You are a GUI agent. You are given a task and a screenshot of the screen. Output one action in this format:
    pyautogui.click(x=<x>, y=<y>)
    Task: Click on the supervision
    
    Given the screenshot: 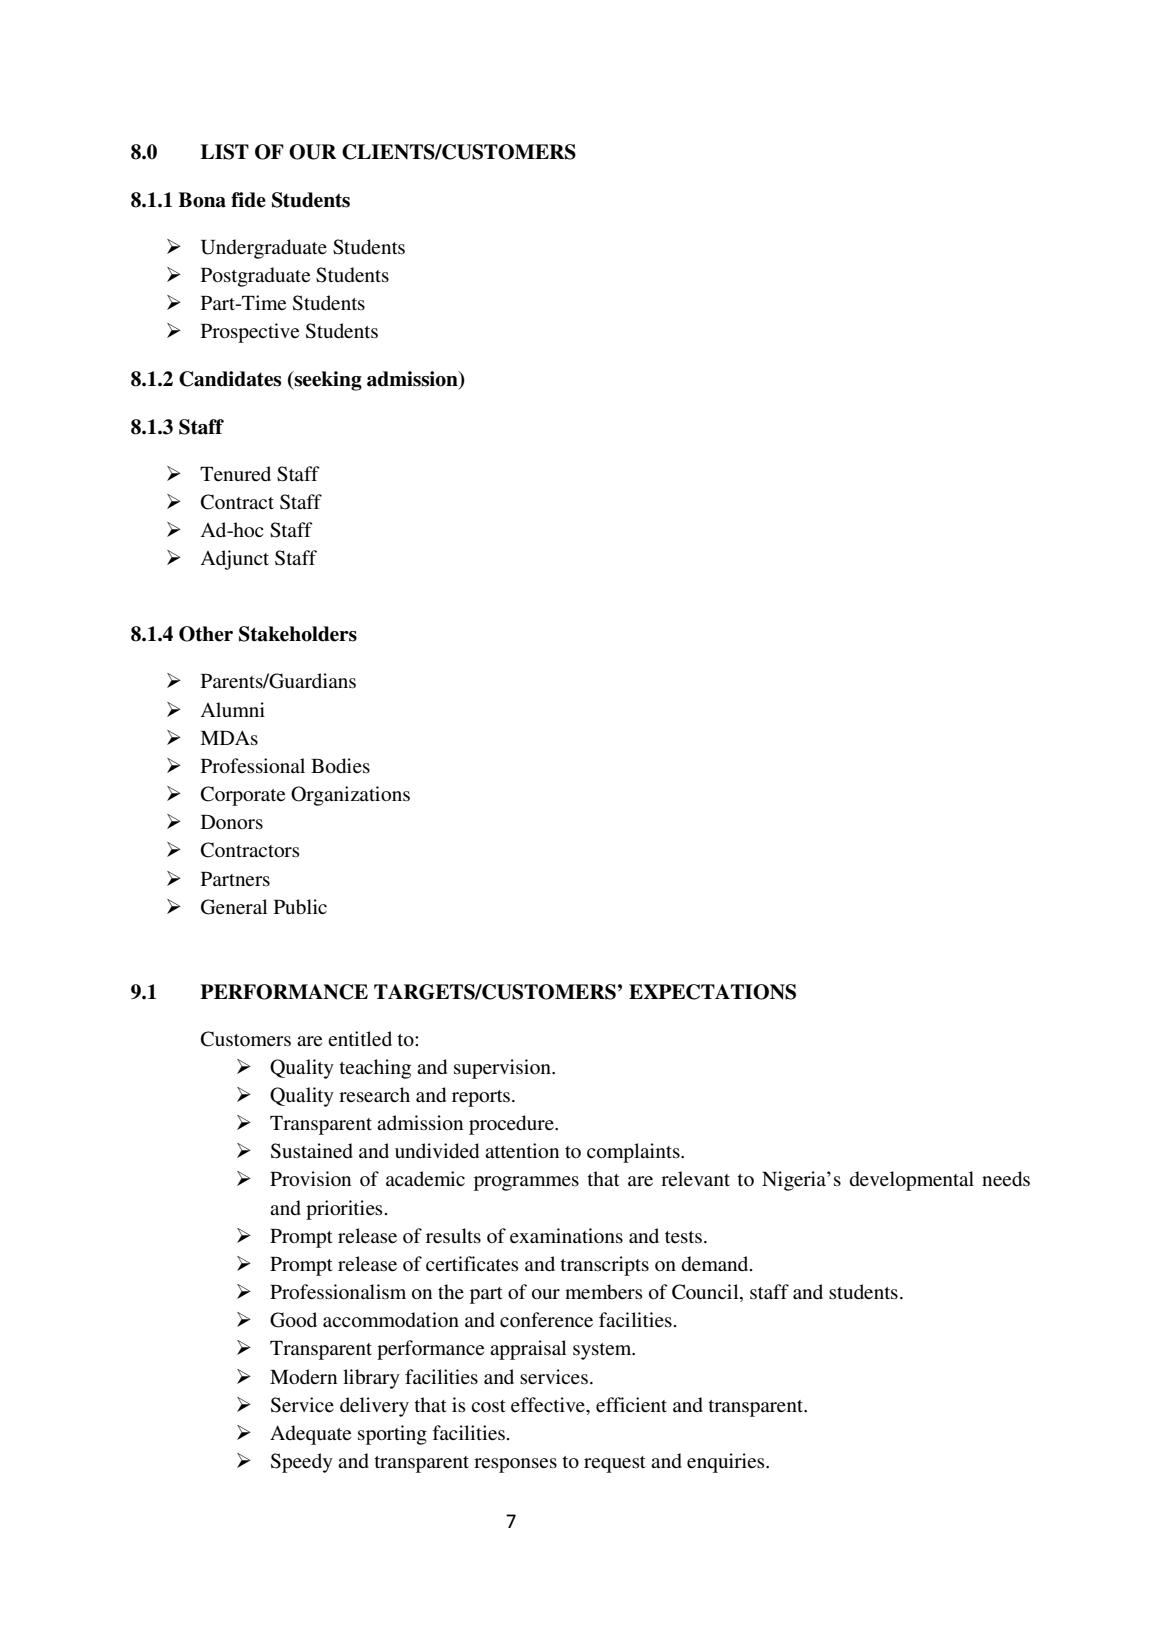 What is the action you would take?
    pyautogui.click(x=503, y=1069)
